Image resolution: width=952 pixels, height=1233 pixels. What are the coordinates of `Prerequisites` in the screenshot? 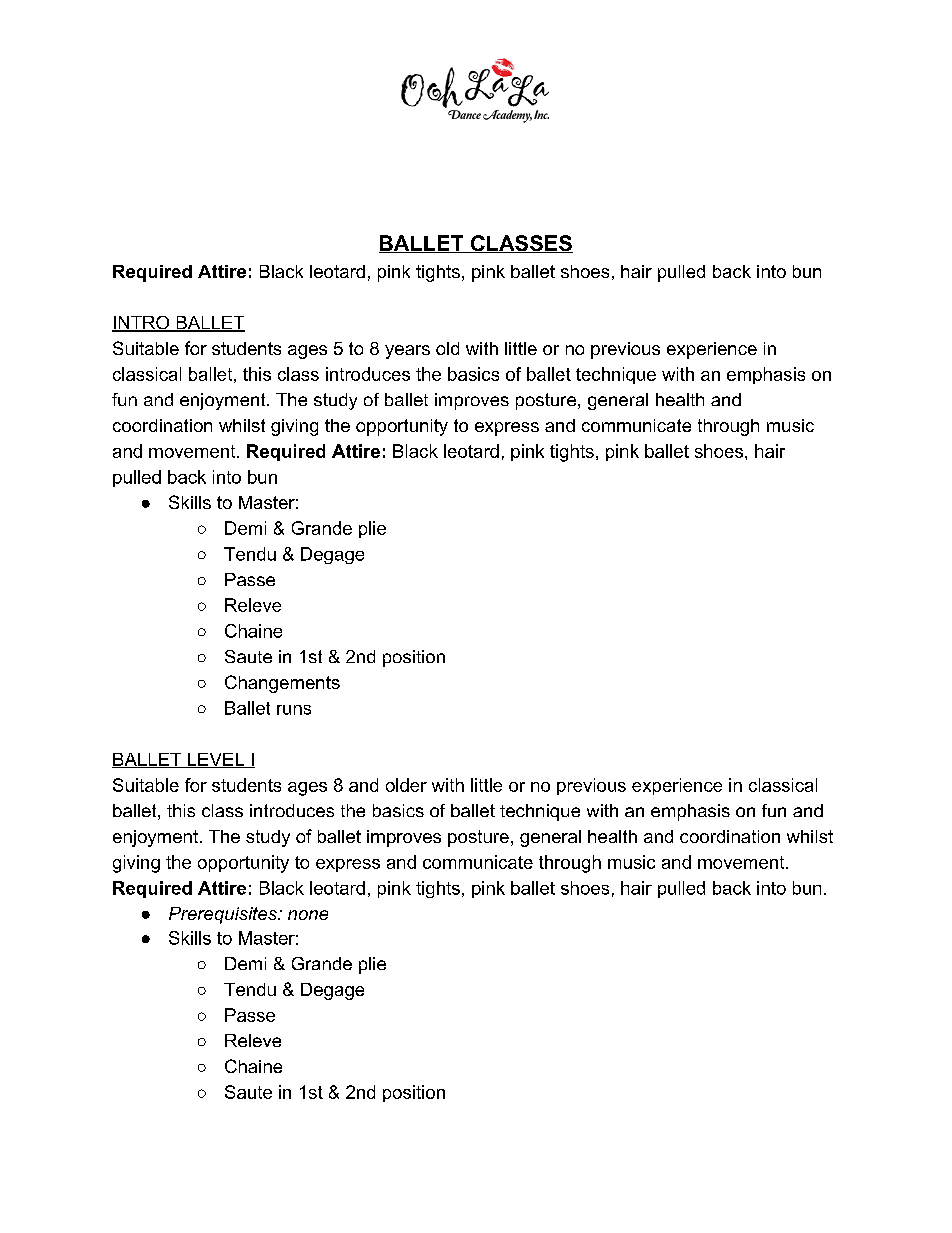 It's located at (224, 915).
